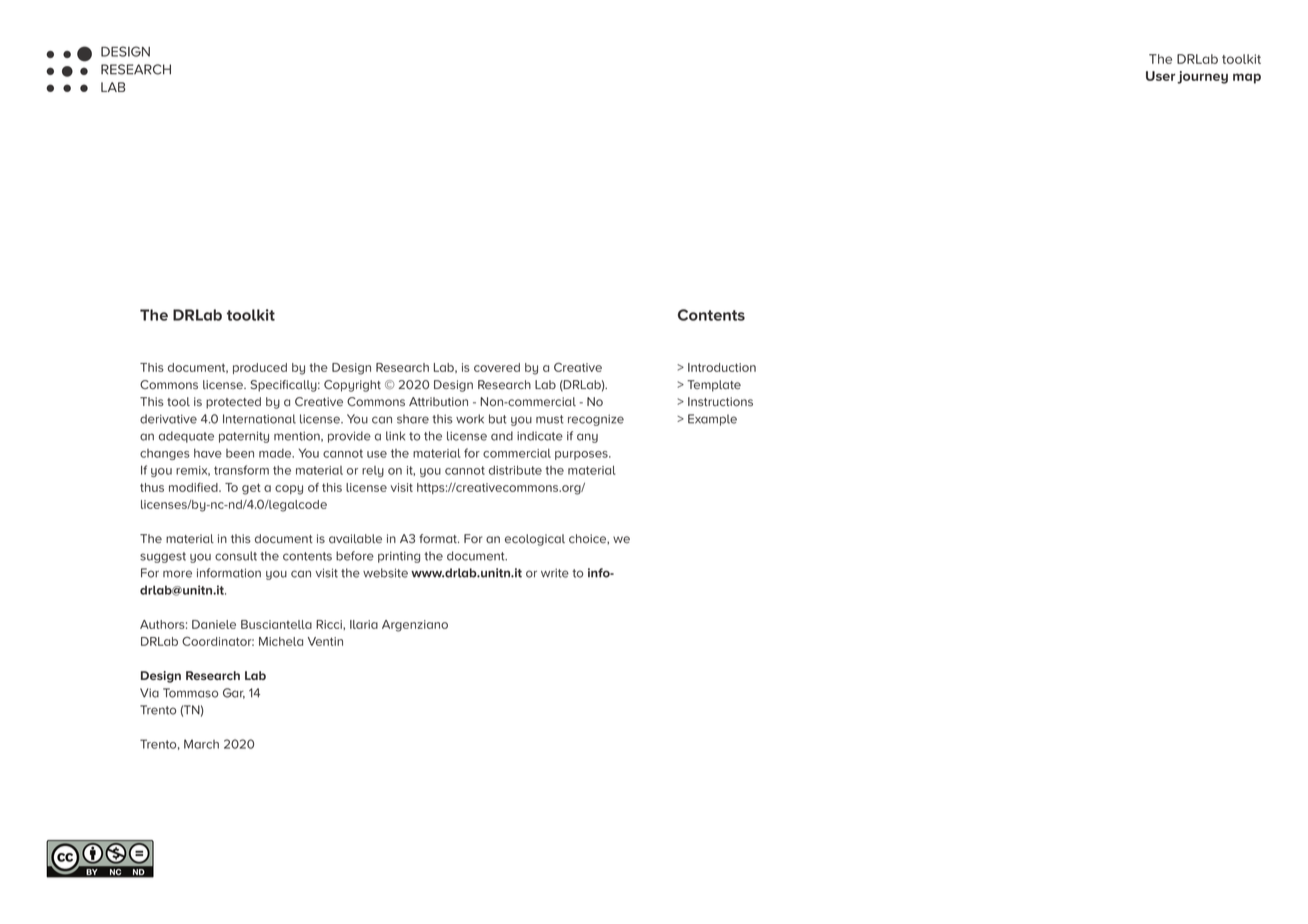  Describe the element at coordinates (201, 744) in the page. I see `March` at that location.
